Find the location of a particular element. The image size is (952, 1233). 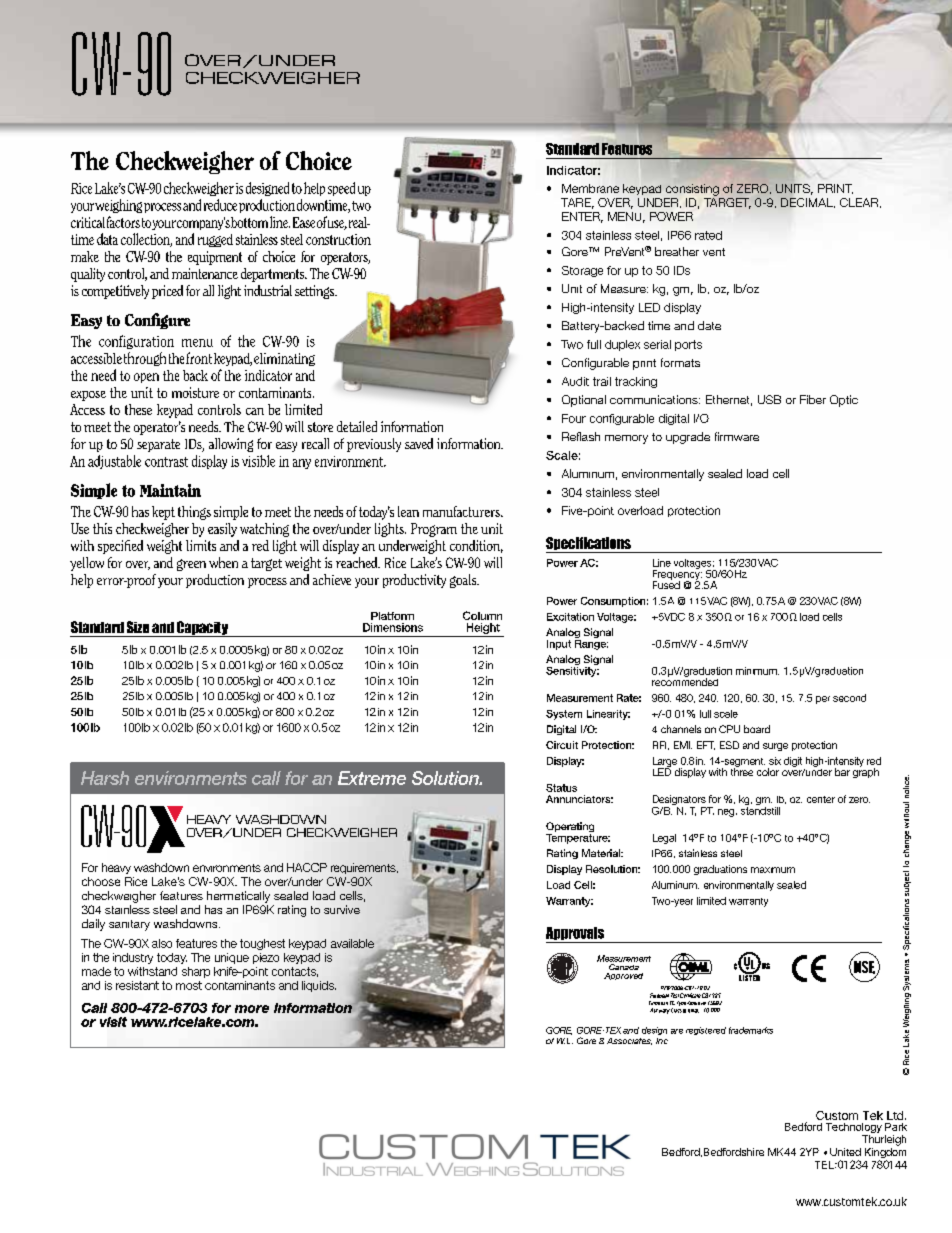

requirements is located at coordinates (364, 868).
